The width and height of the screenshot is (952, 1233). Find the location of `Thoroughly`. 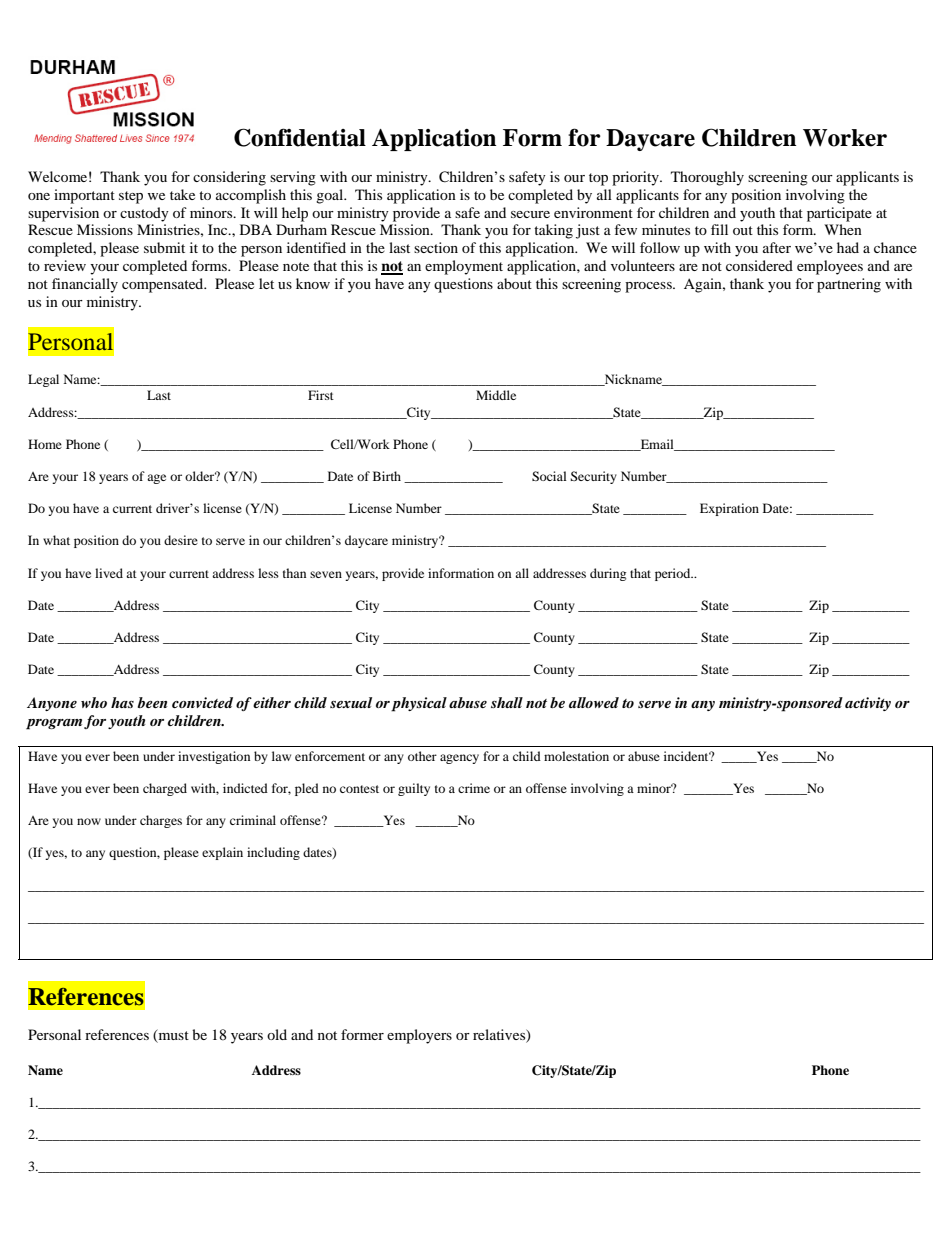

Thoroughly is located at coordinates (707, 178).
